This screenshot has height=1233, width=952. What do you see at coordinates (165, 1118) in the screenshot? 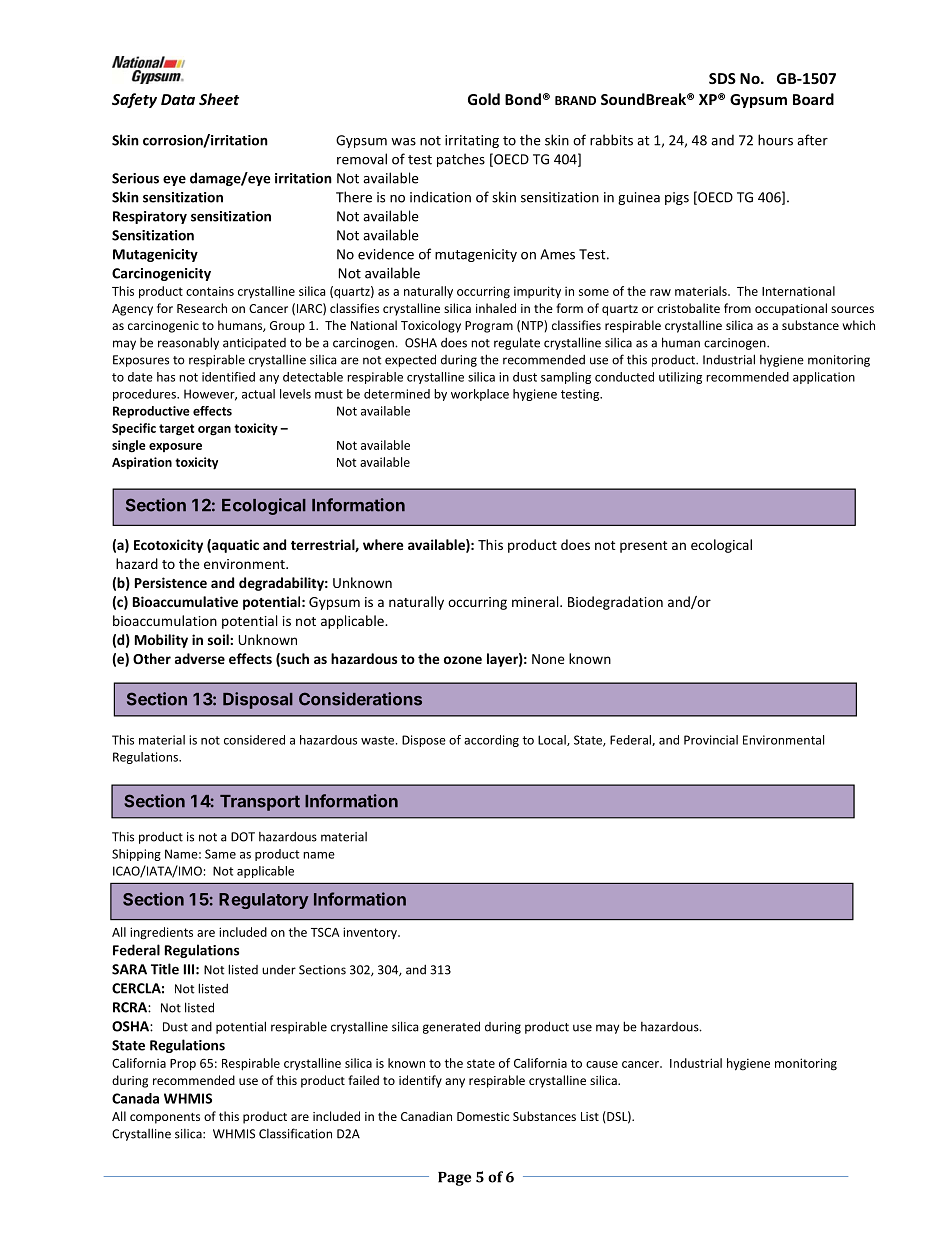
I see `components` at bounding box center [165, 1118].
